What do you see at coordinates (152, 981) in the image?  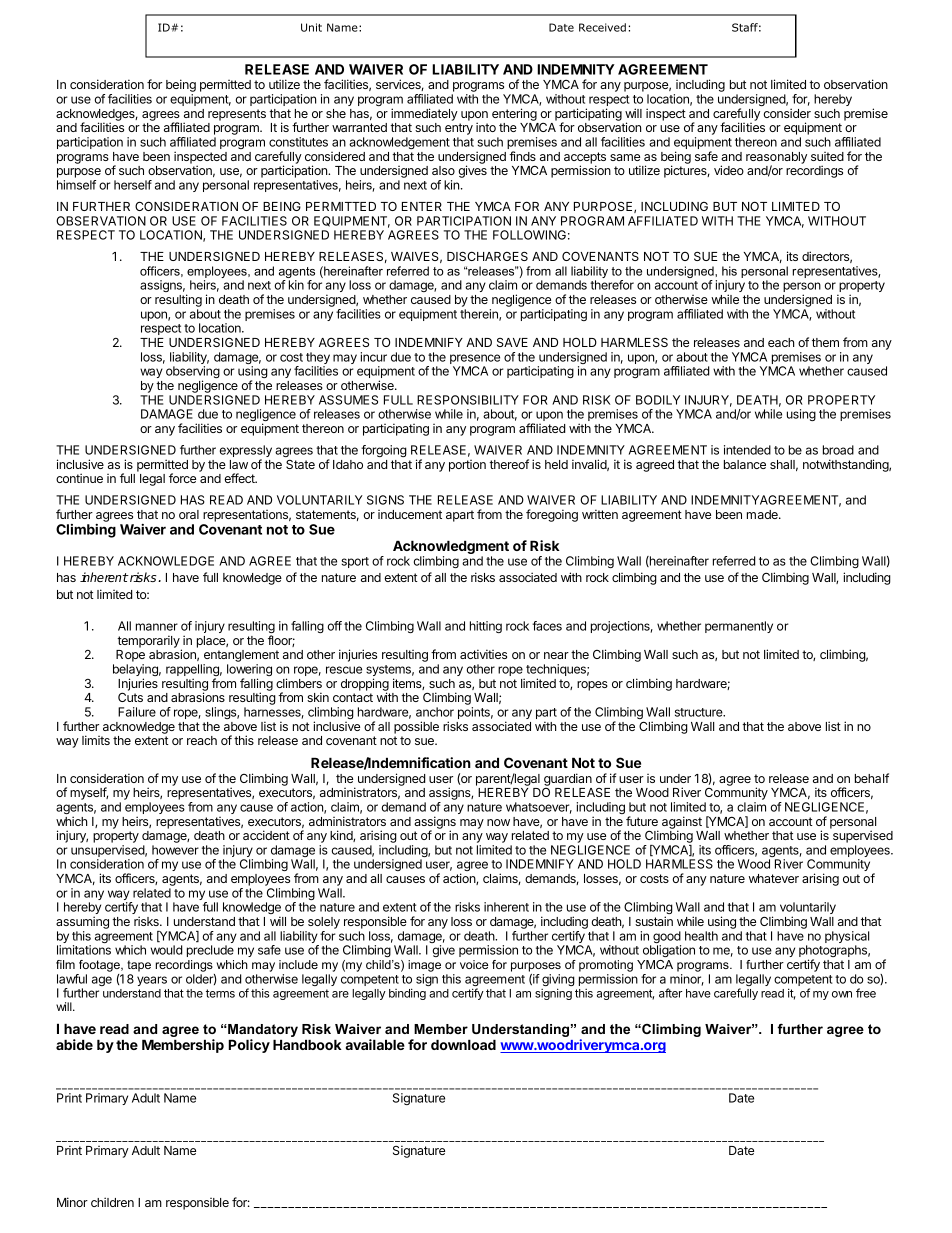 I see `years` at bounding box center [152, 981].
